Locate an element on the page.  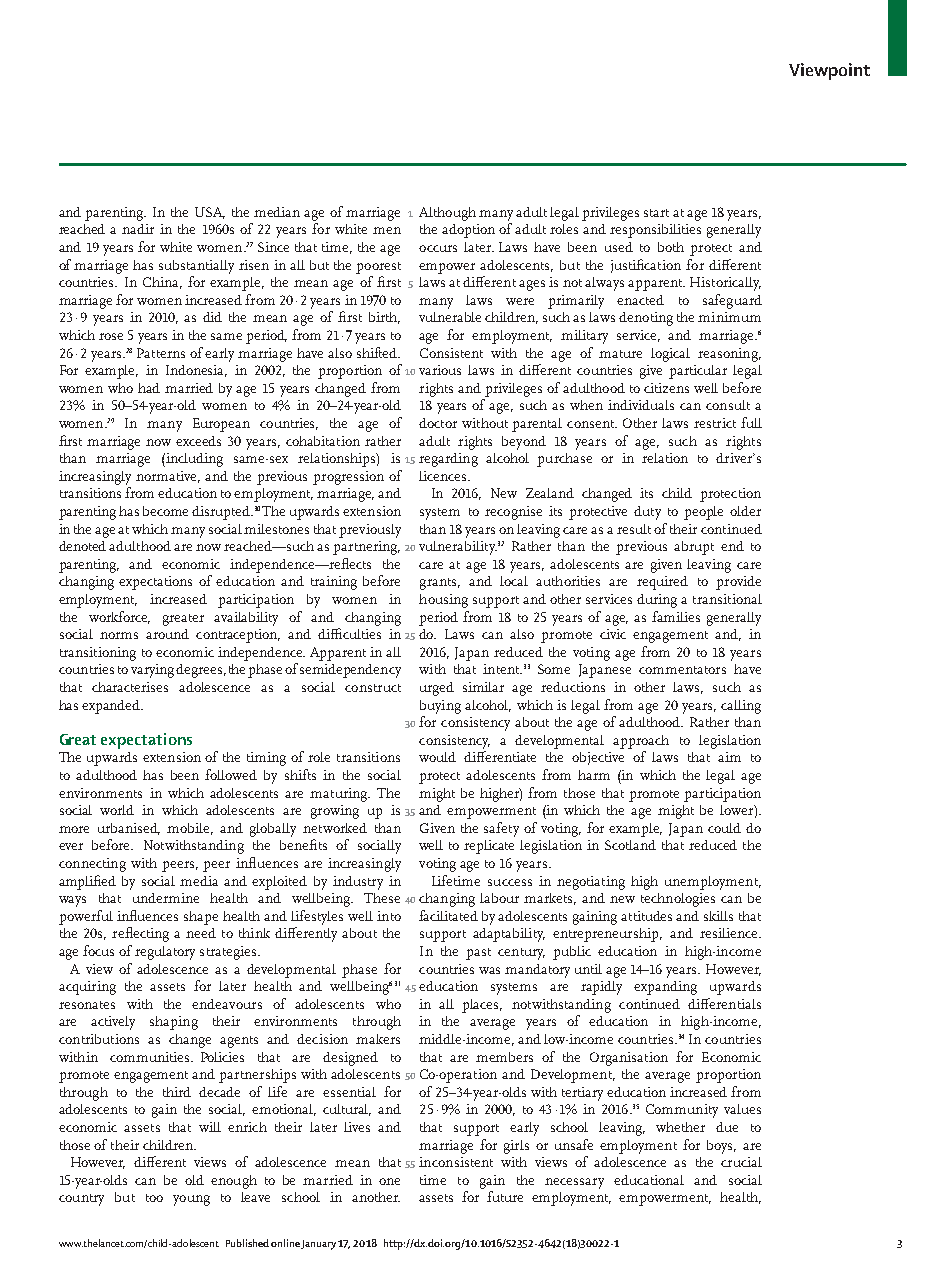
occurs is located at coordinates (438, 248).
